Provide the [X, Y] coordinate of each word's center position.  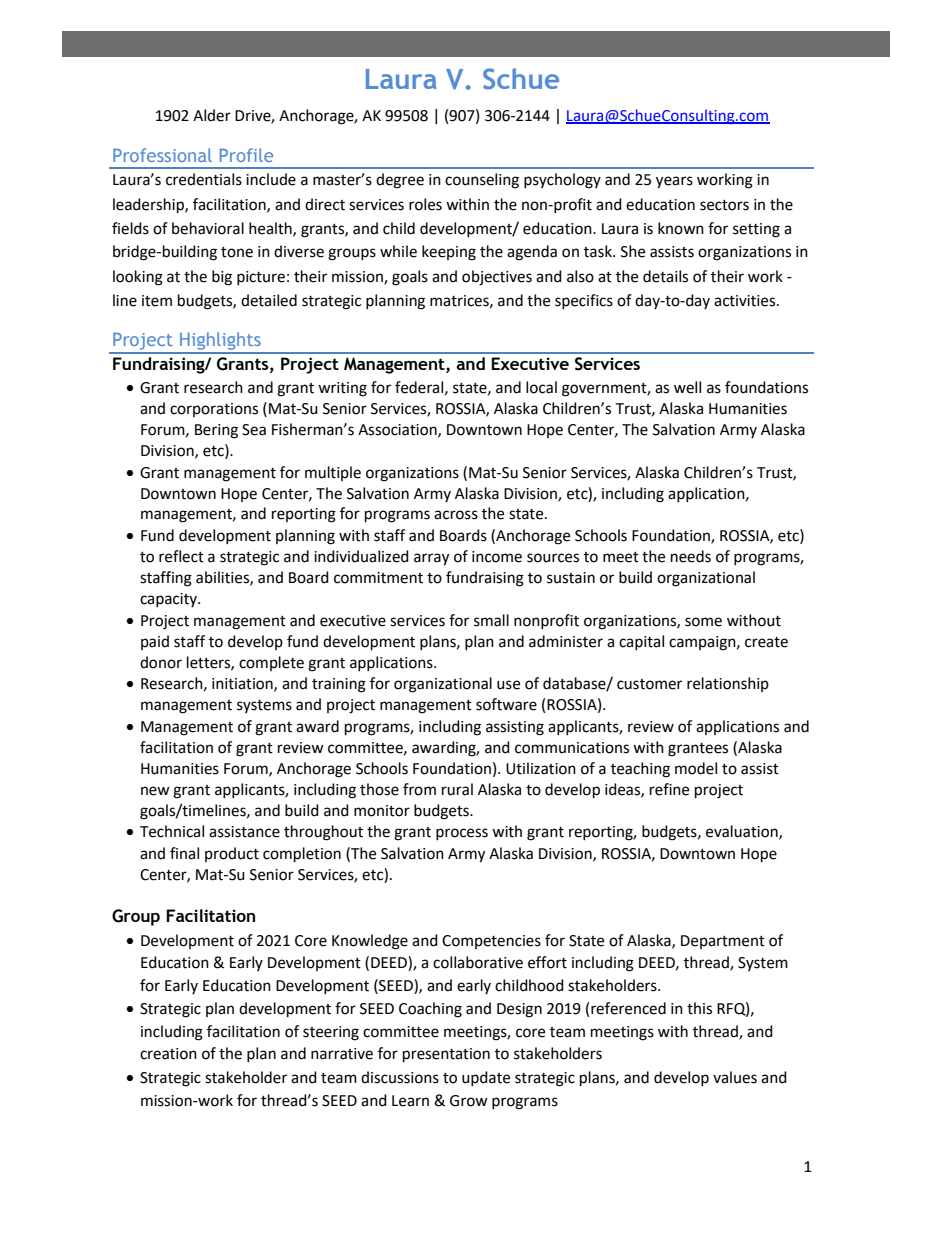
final [184, 853]
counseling [482, 181]
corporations [214, 410]
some [703, 622]
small [491, 620]
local [541, 387]
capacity [169, 600]
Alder [212, 115]
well [687, 387]
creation [168, 1054]
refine [669, 789]
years [674, 182]
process [462, 834]
